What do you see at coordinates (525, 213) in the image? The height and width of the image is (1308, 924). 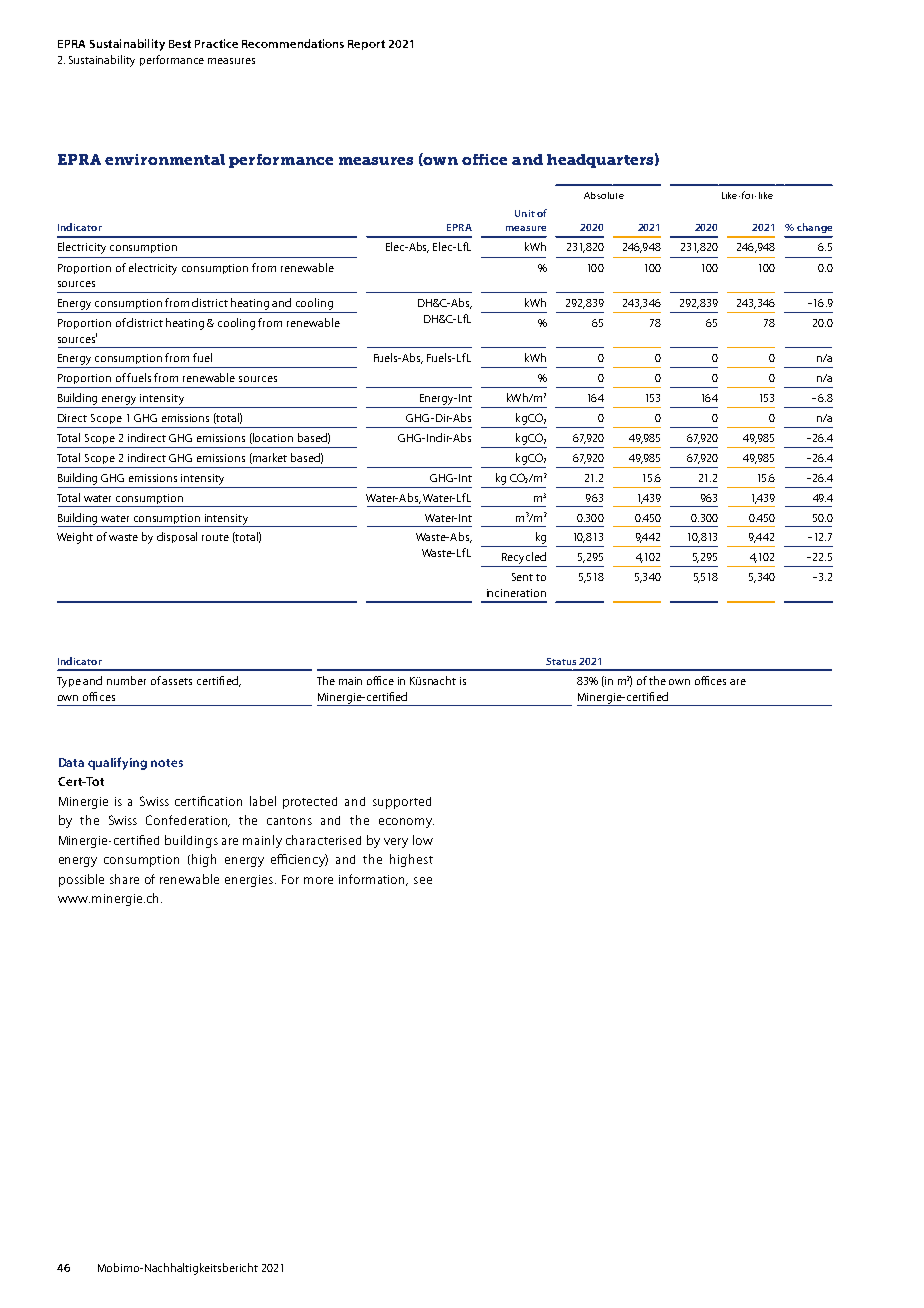 I see `Unit` at bounding box center [525, 213].
